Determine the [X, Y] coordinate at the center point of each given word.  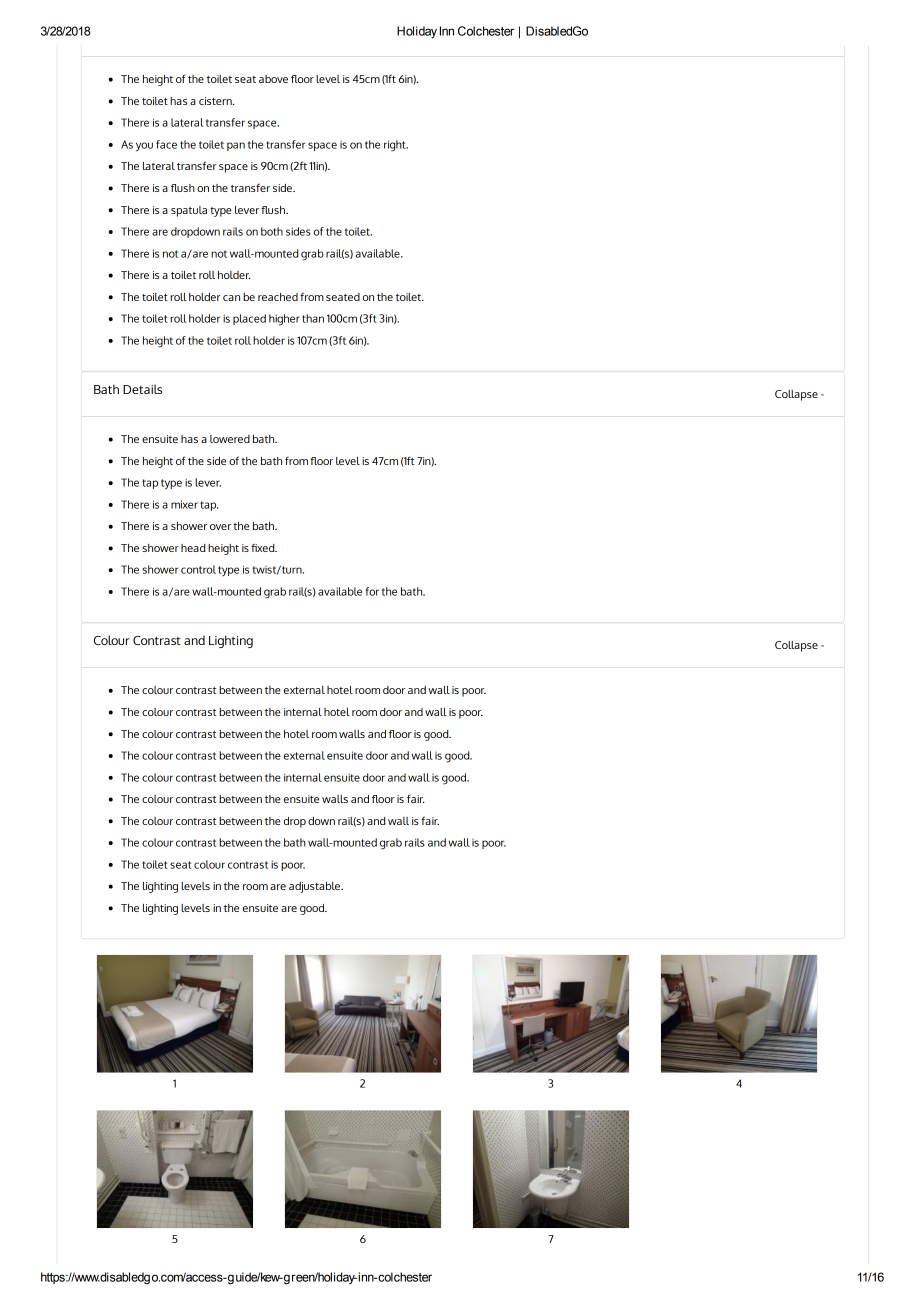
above [273, 79]
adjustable [316, 887]
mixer [184, 504]
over [220, 527]
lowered [230, 439]
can [231, 298]
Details [142, 389]
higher [284, 320]
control [198, 569]
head [193, 548]
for [372, 591]
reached [278, 297]
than [313, 318]
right [396, 146]
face [166, 144]
